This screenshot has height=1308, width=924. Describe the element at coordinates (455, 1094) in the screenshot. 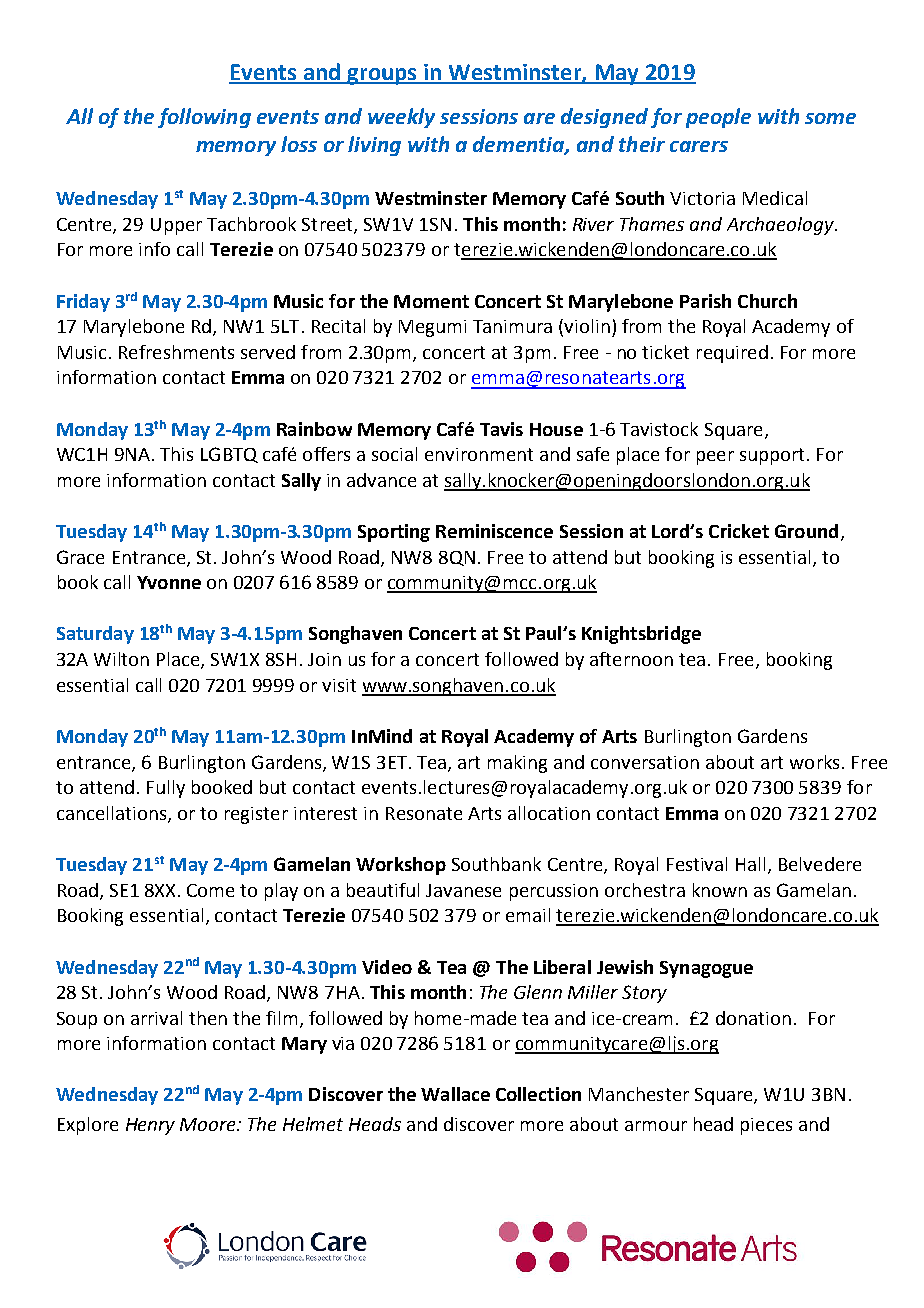

I see `Wallace` at that location.
